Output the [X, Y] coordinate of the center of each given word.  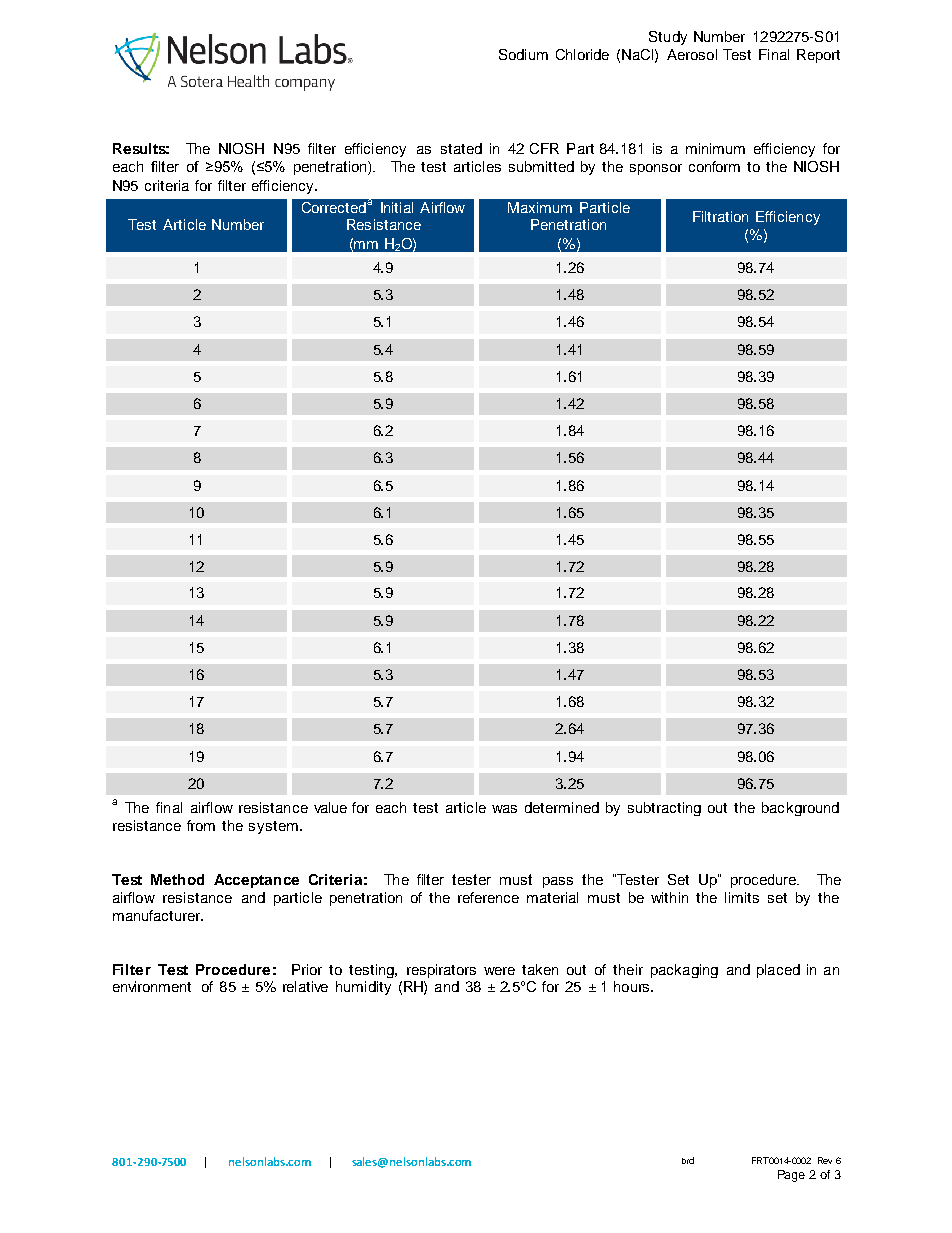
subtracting [664, 809]
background [800, 809]
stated [461, 148]
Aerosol [692, 54]
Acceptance [256, 881]
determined [562, 807]
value [330, 807]
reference [488, 897]
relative [305, 986]
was [504, 809]
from [201, 825]
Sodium [523, 54]
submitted [541, 166]
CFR [544, 148]
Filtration [720, 216]
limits [742, 897]
